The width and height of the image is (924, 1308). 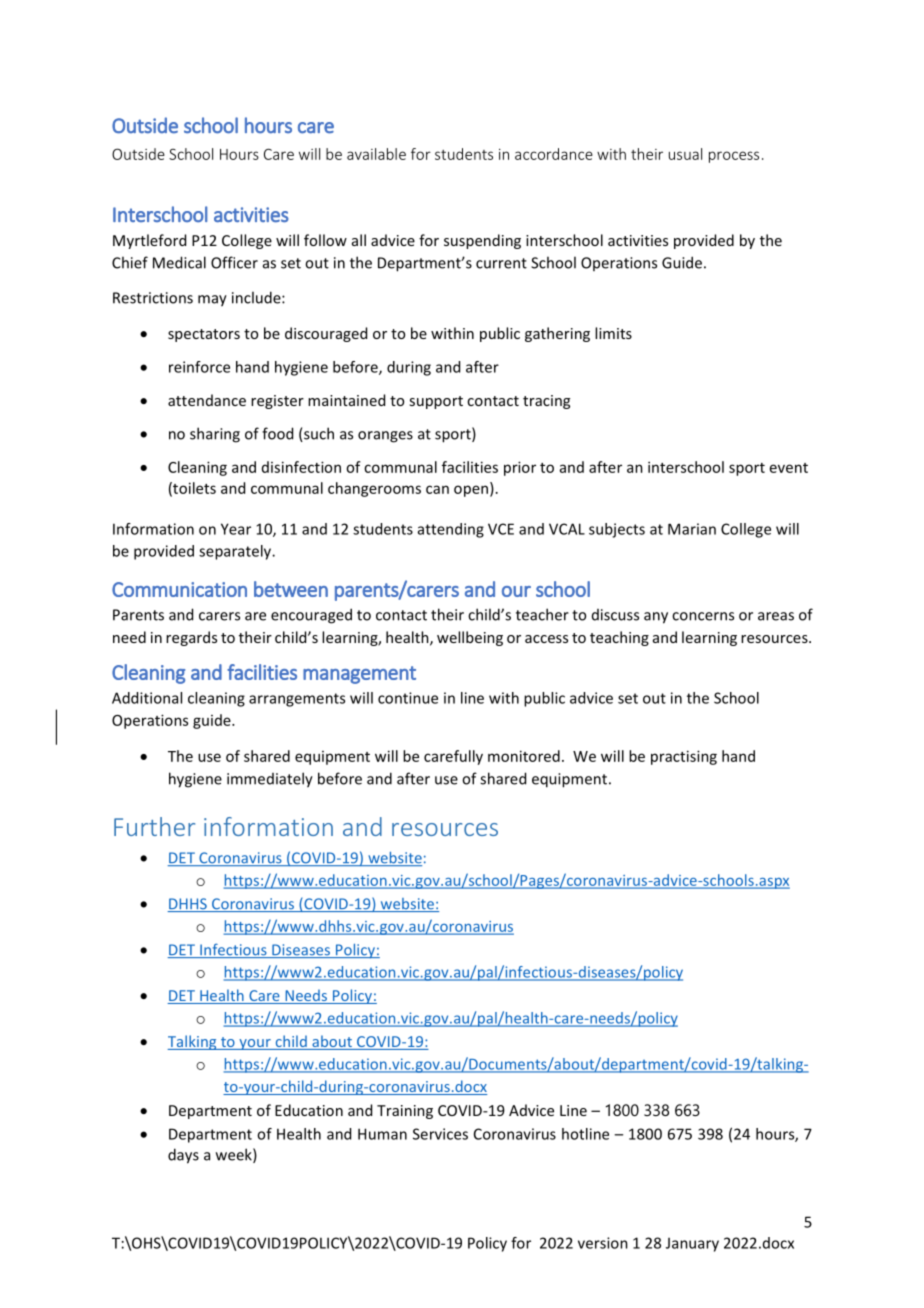 What do you see at coordinates (684, 757) in the image?
I see `practising` at bounding box center [684, 757].
